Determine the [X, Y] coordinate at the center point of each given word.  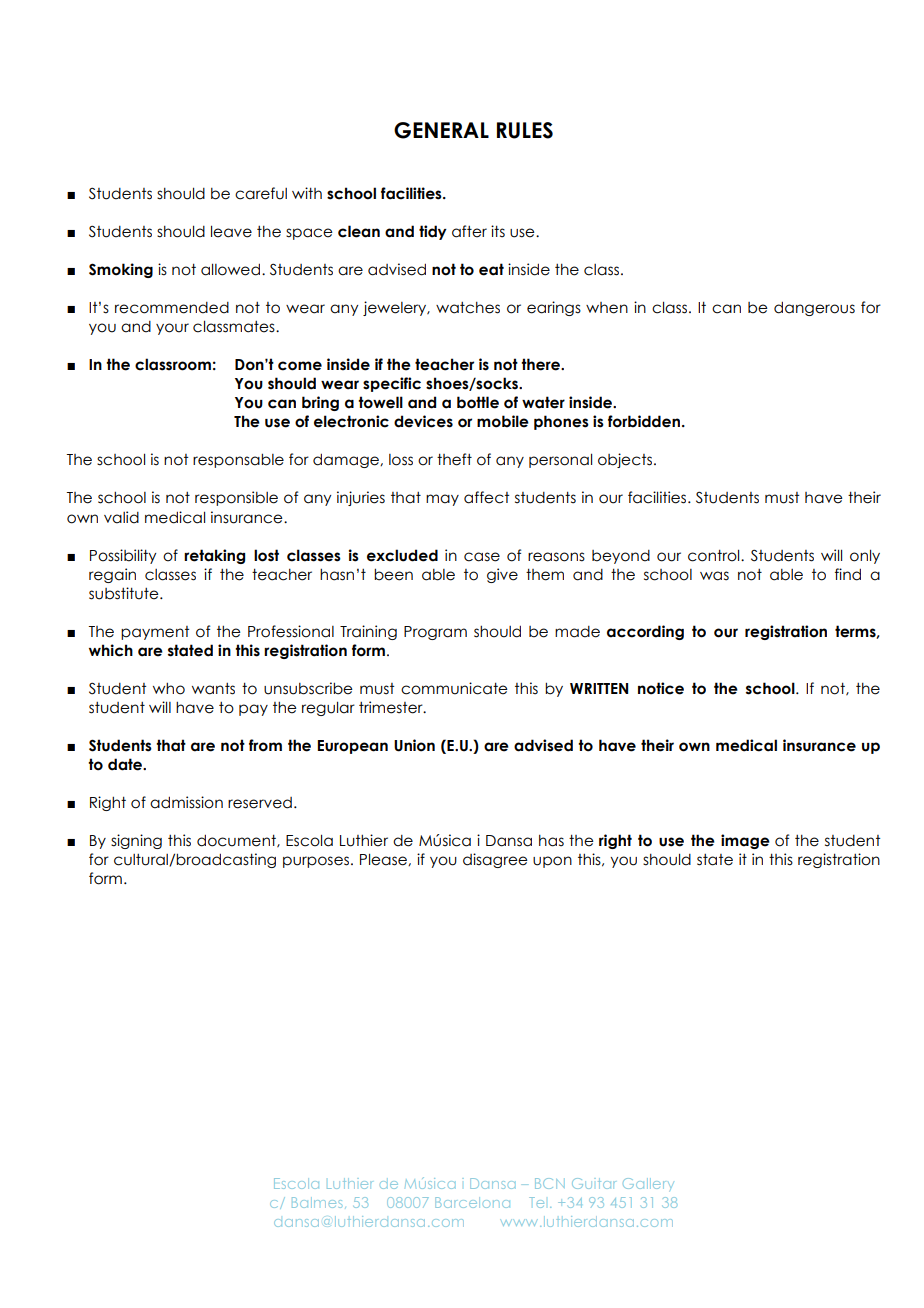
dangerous [814, 308]
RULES [525, 130]
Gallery [648, 1184]
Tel [536, 1202]
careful [261, 193]
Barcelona [472, 1202]
